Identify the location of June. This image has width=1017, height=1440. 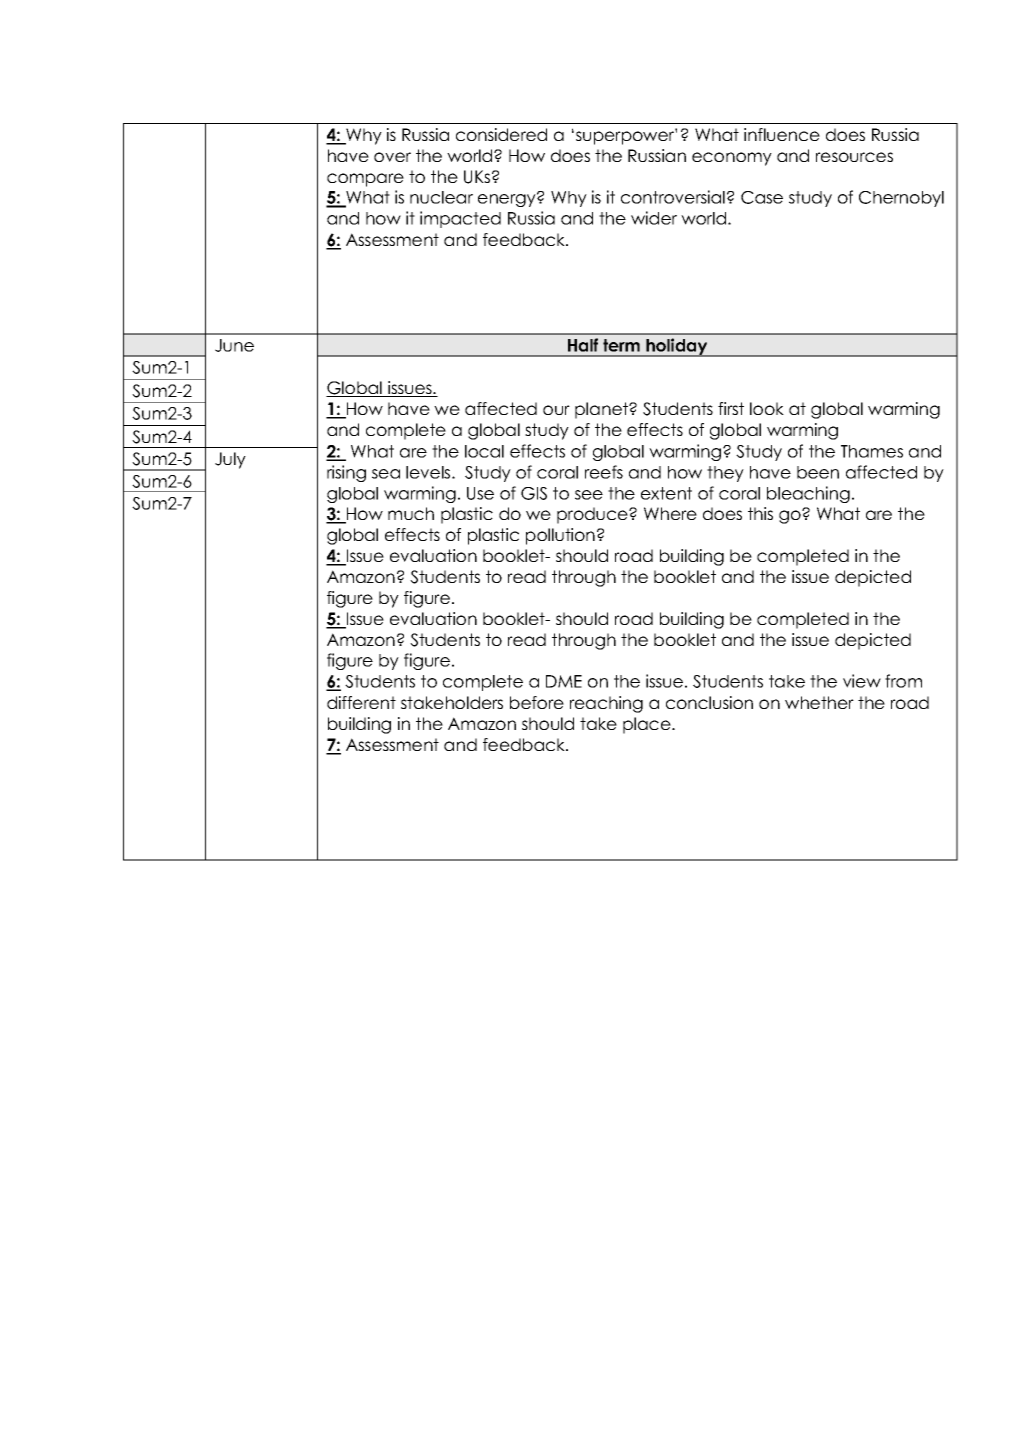
(234, 345).
